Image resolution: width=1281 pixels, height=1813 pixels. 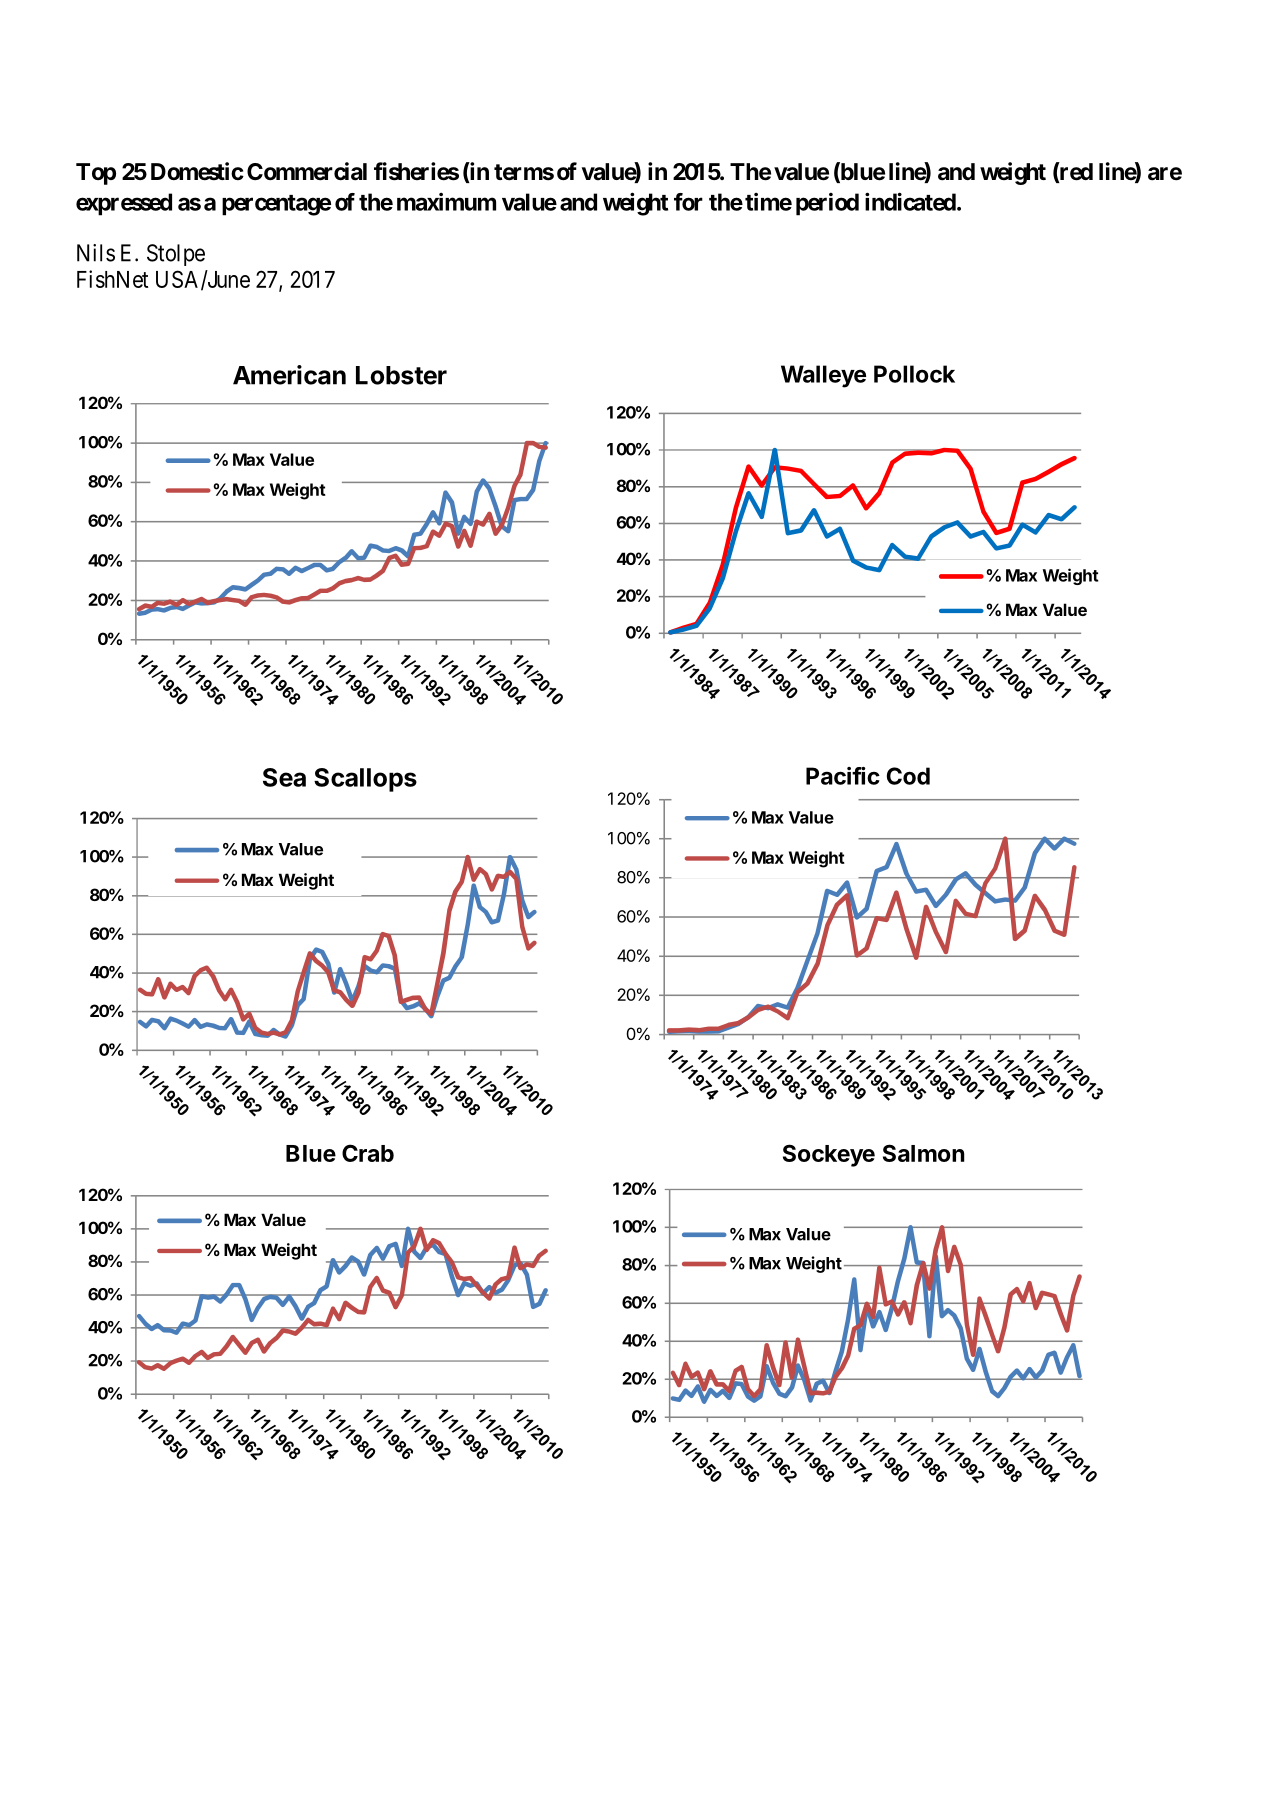 I want to click on Crab, so click(x=368, y=1153).
